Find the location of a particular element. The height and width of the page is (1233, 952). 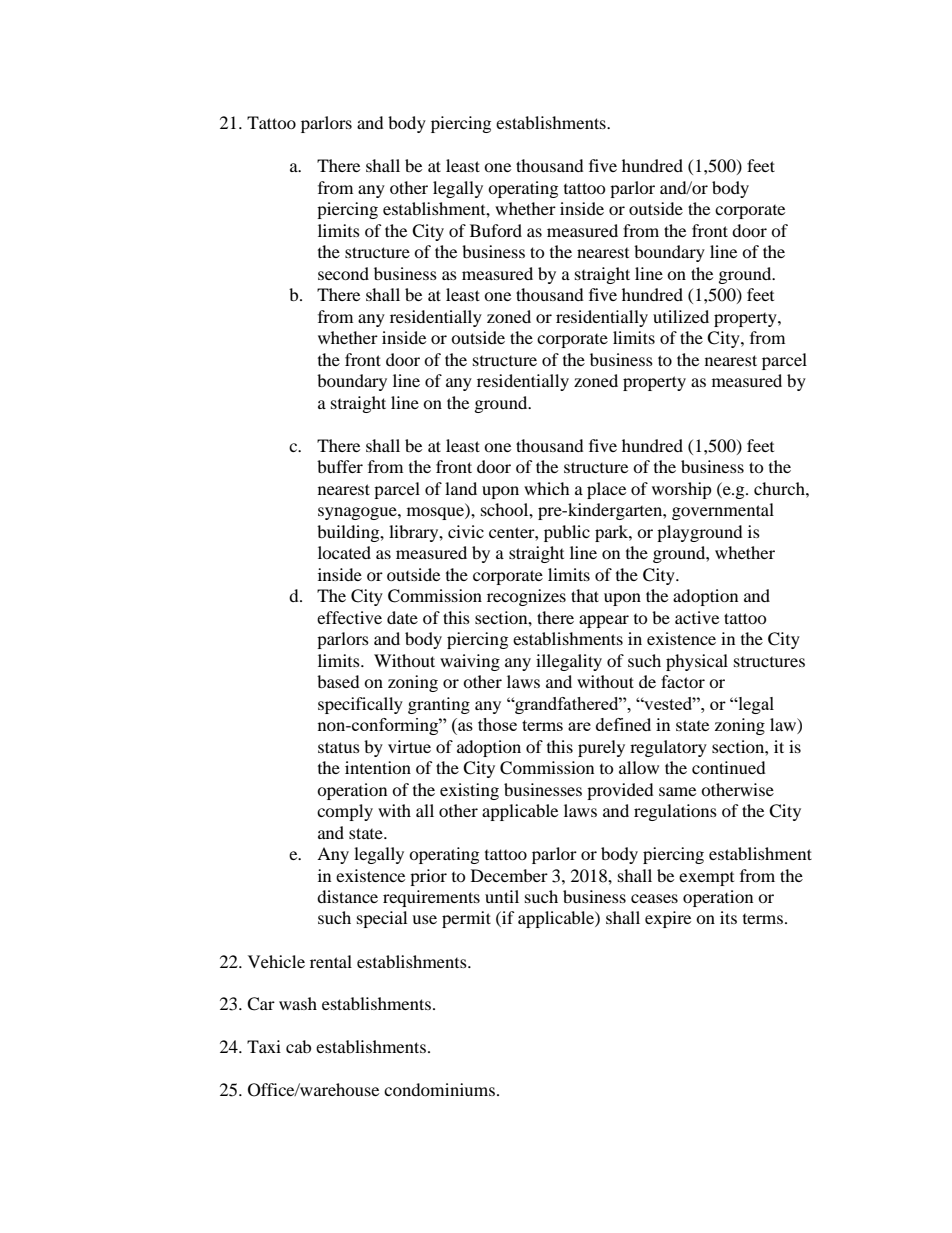

utilized is located at coordinates (681, 316).
